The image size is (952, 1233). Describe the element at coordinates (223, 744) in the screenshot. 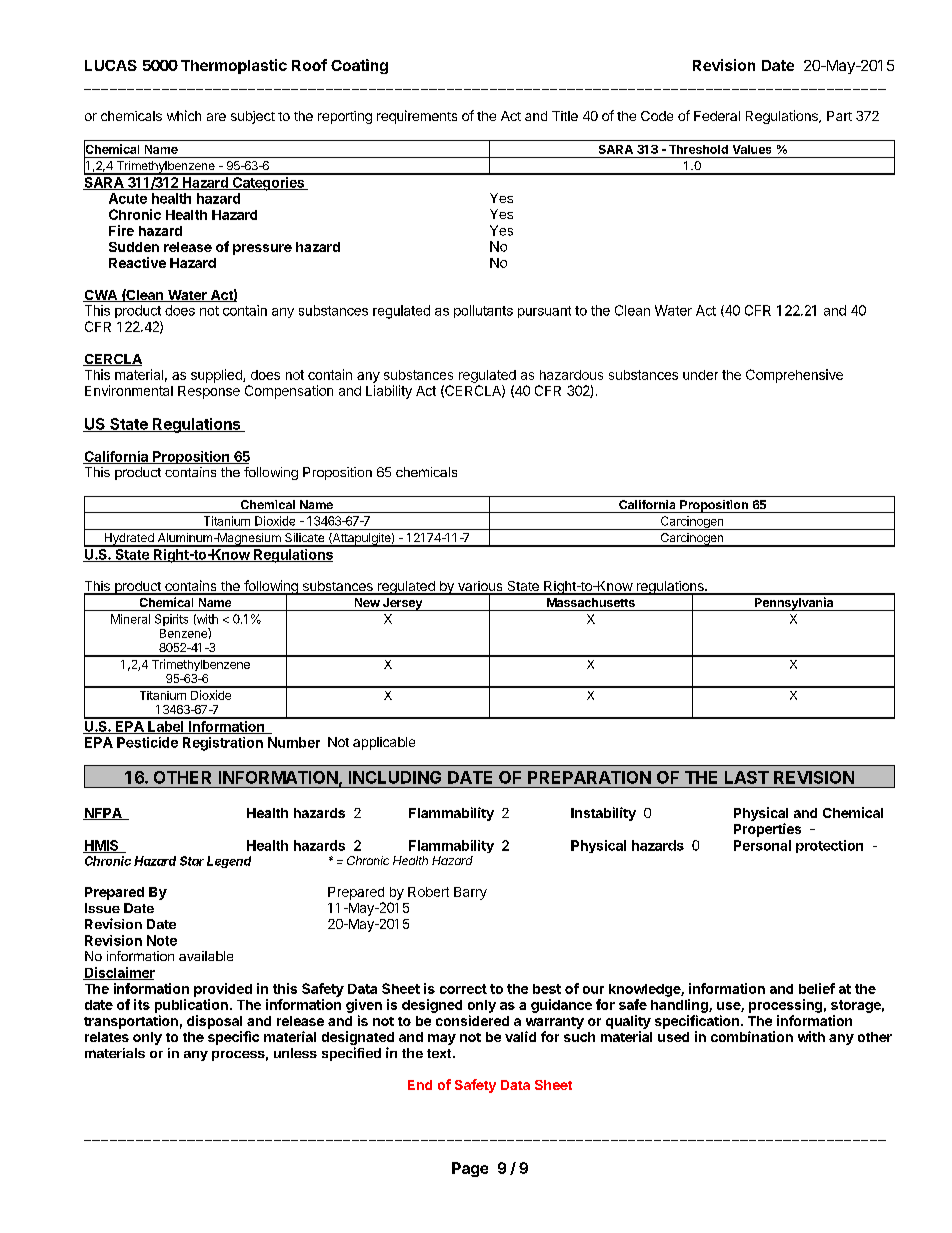

I see `Registration` at that location.
